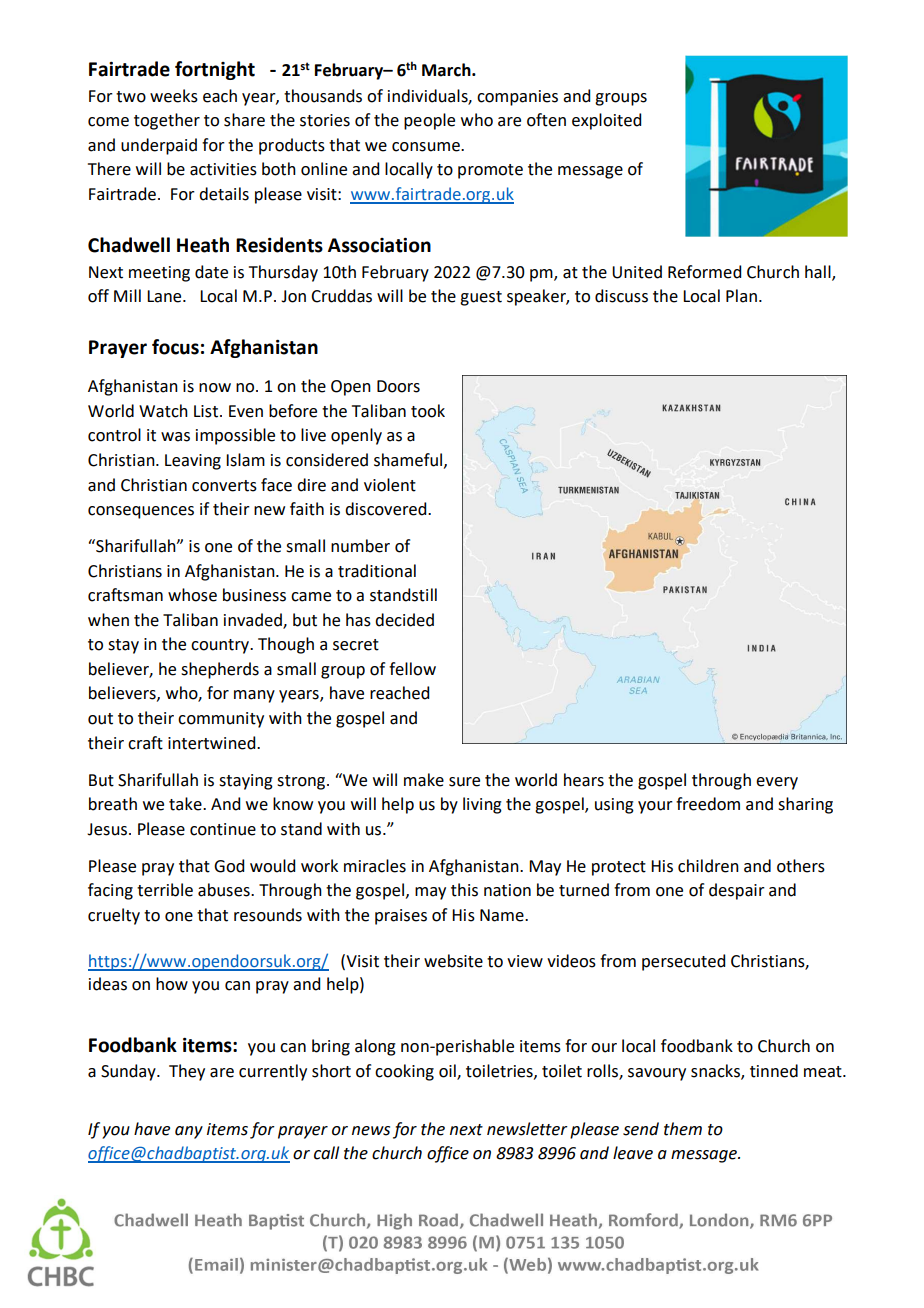 The width and height of the screenshot is (924, 1308). I want to click on They, so click(187, 1072).
